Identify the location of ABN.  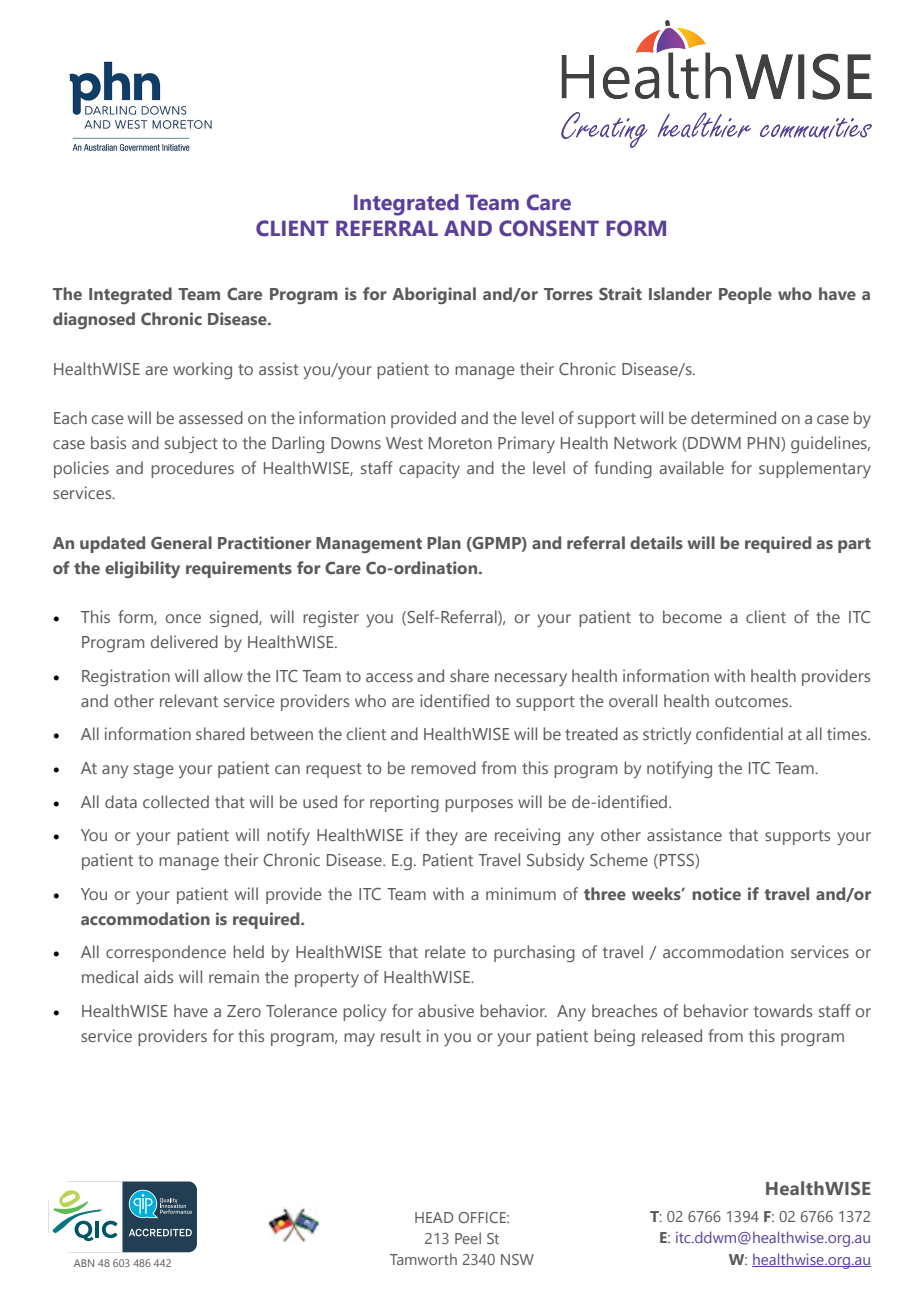
(84, 1263).
